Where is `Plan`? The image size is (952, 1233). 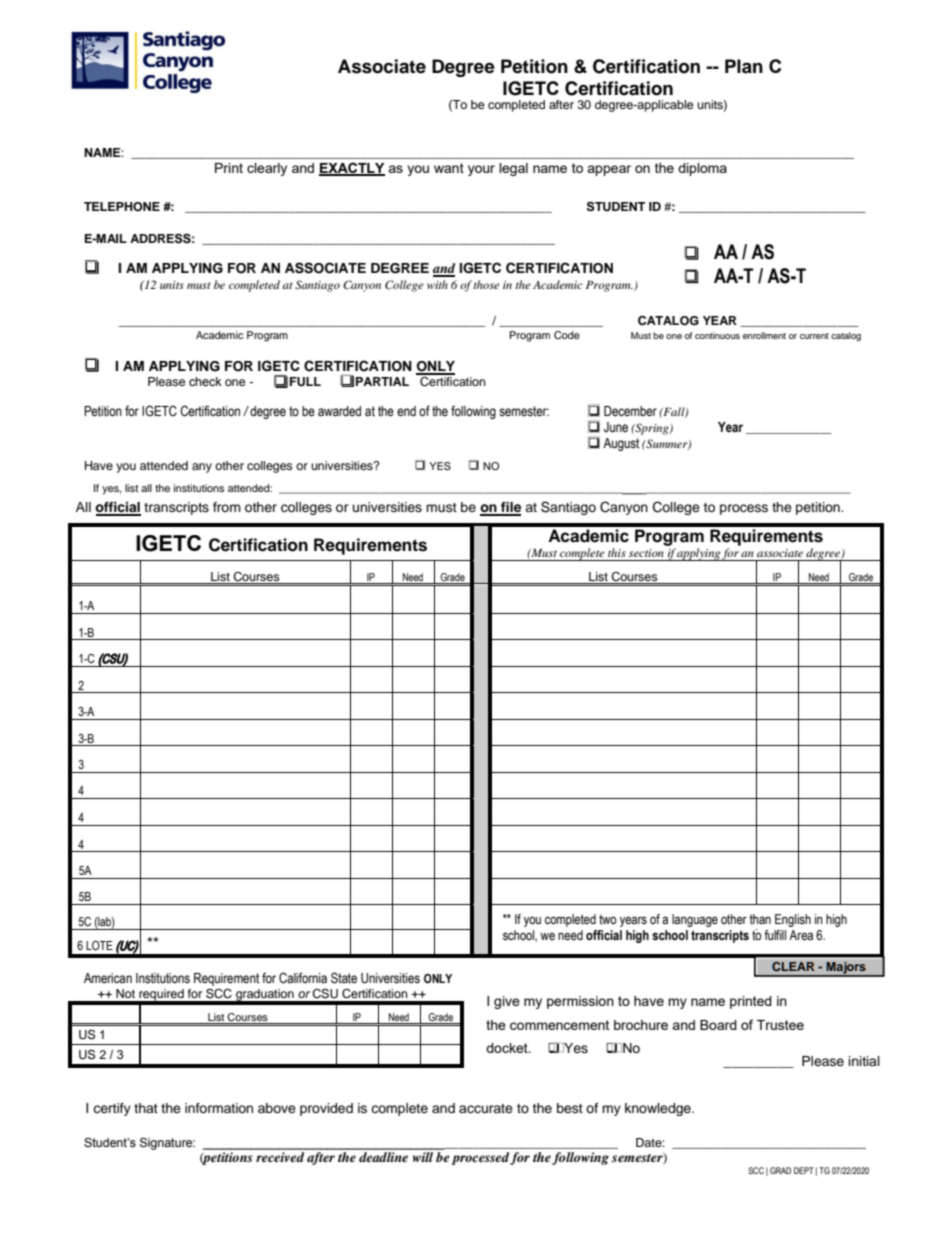
Plan is located at coordinates (744, 66).
